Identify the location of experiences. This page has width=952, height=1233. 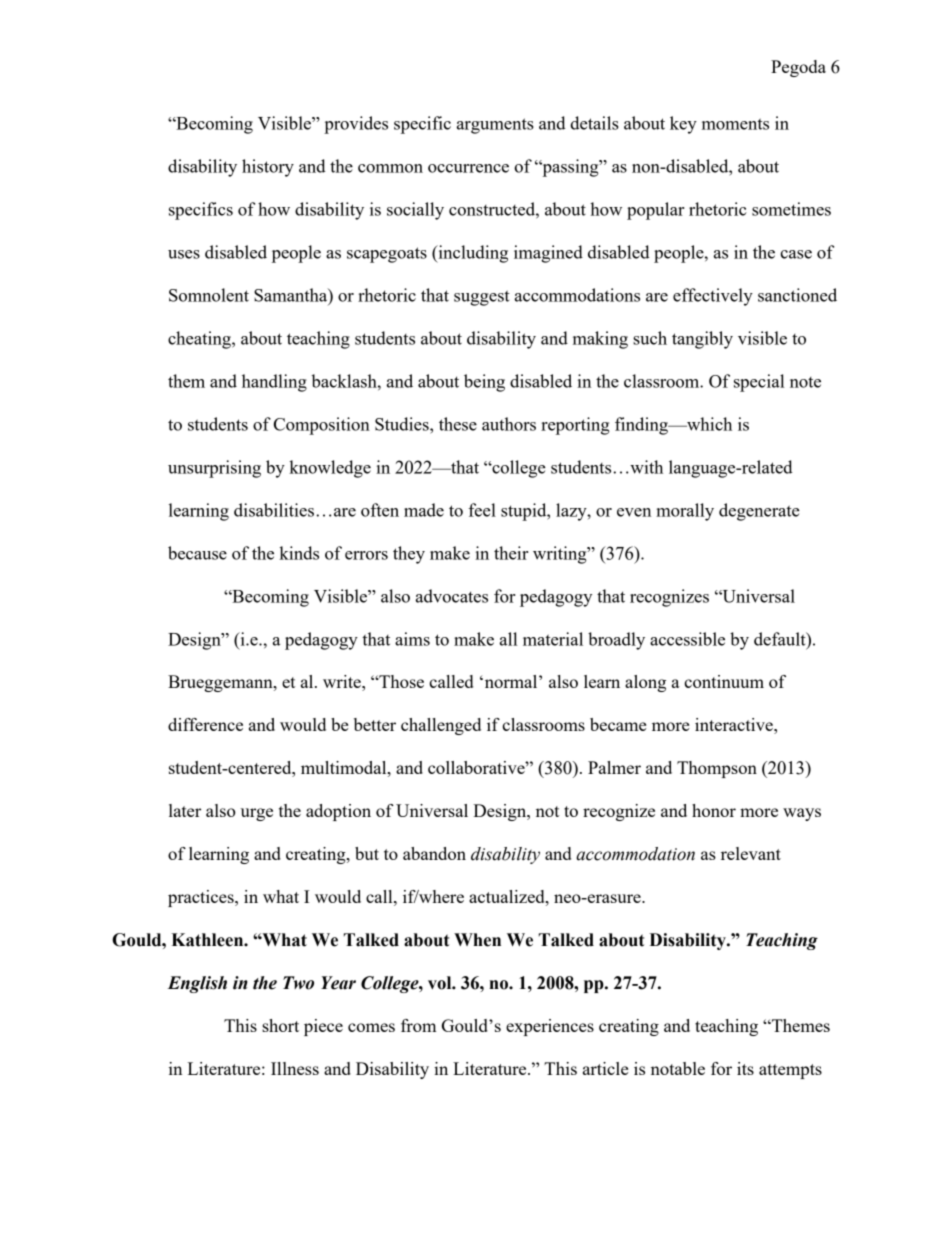
(550, 1027).
